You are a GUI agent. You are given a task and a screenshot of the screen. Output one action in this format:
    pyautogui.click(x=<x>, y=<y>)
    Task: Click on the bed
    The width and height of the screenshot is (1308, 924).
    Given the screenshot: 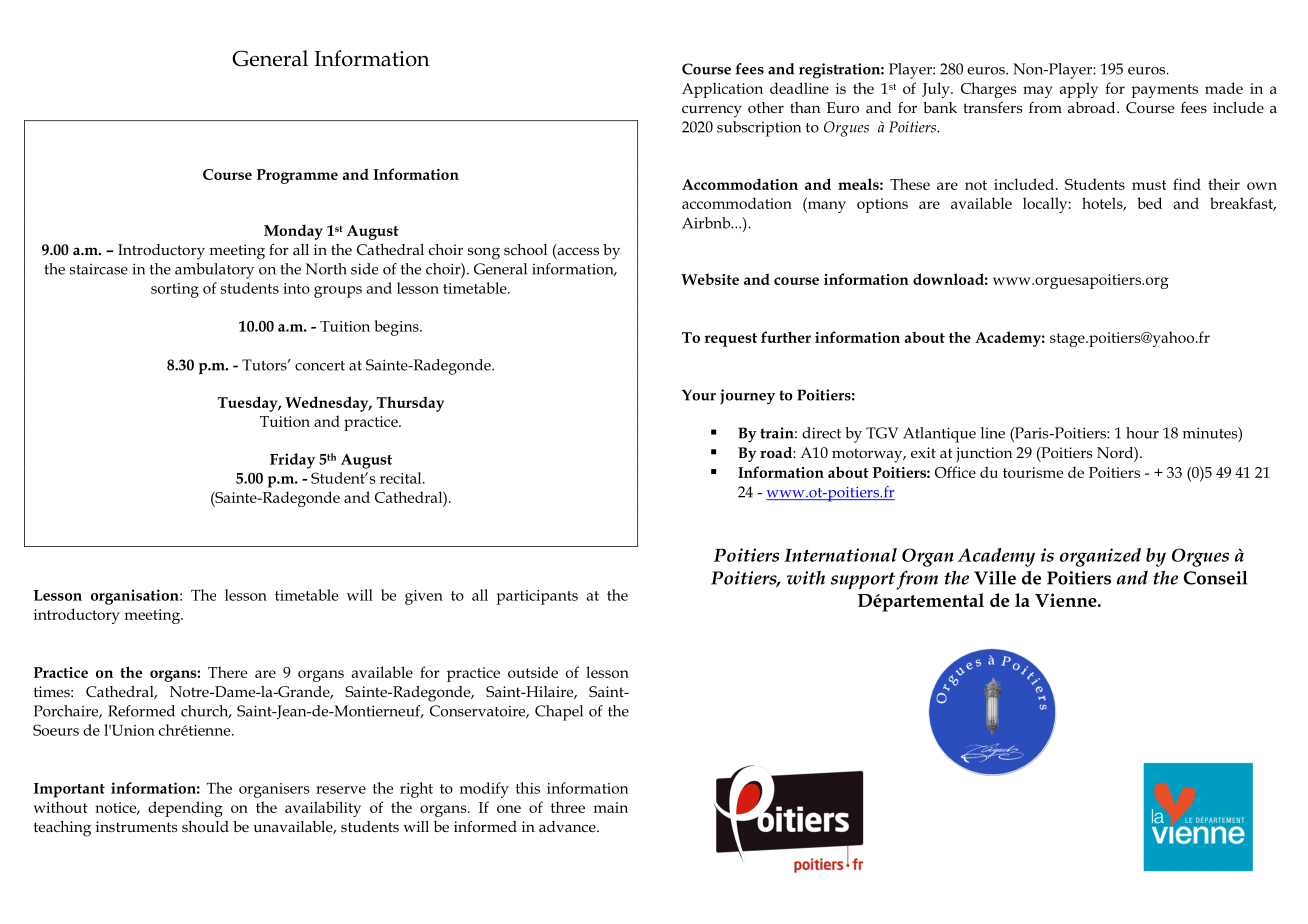 What is the action you would take?
    pyautogui.click(x=1149, y=203)
